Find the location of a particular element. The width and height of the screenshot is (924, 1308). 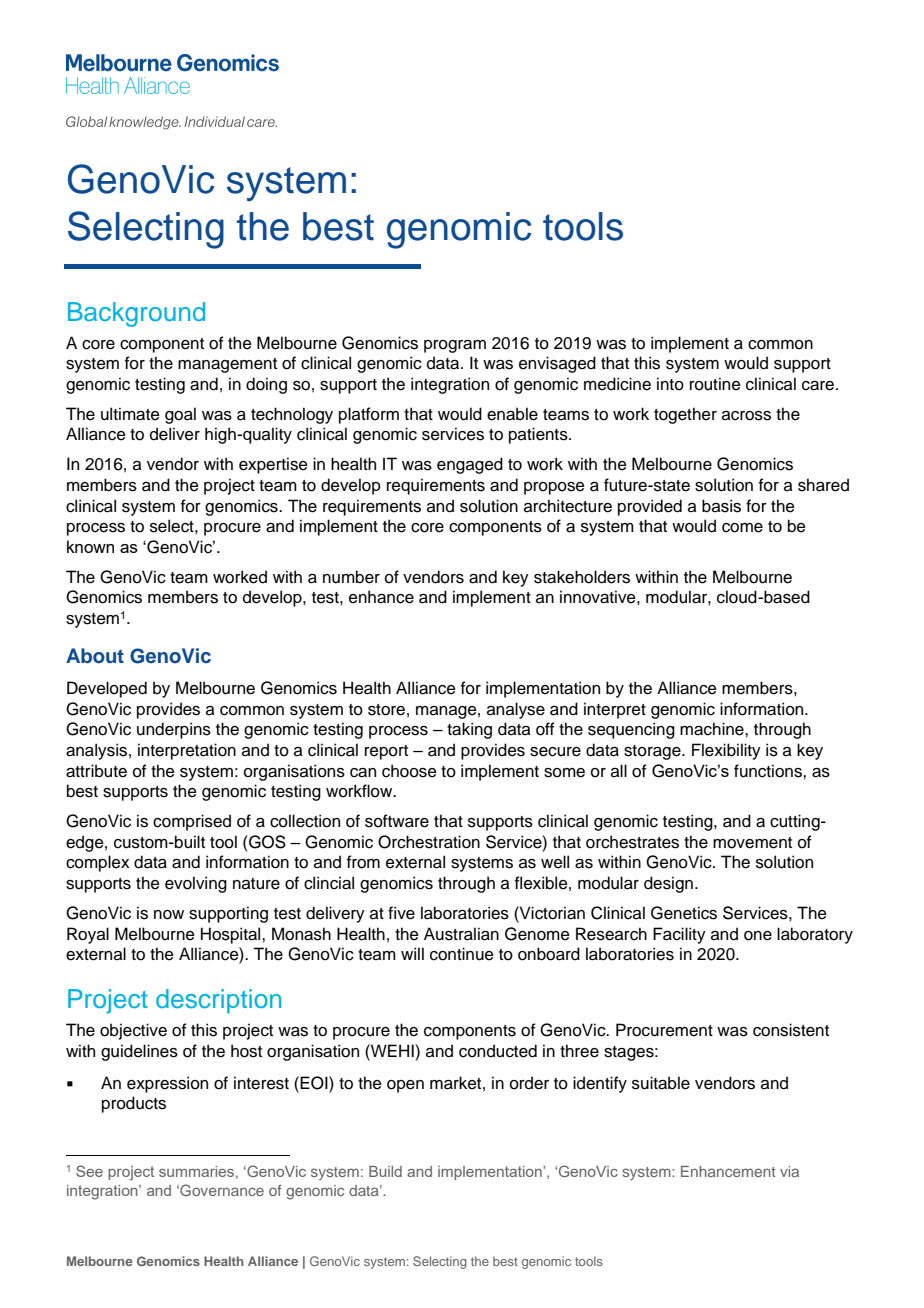

movement is located at coordinates (752, 843).
